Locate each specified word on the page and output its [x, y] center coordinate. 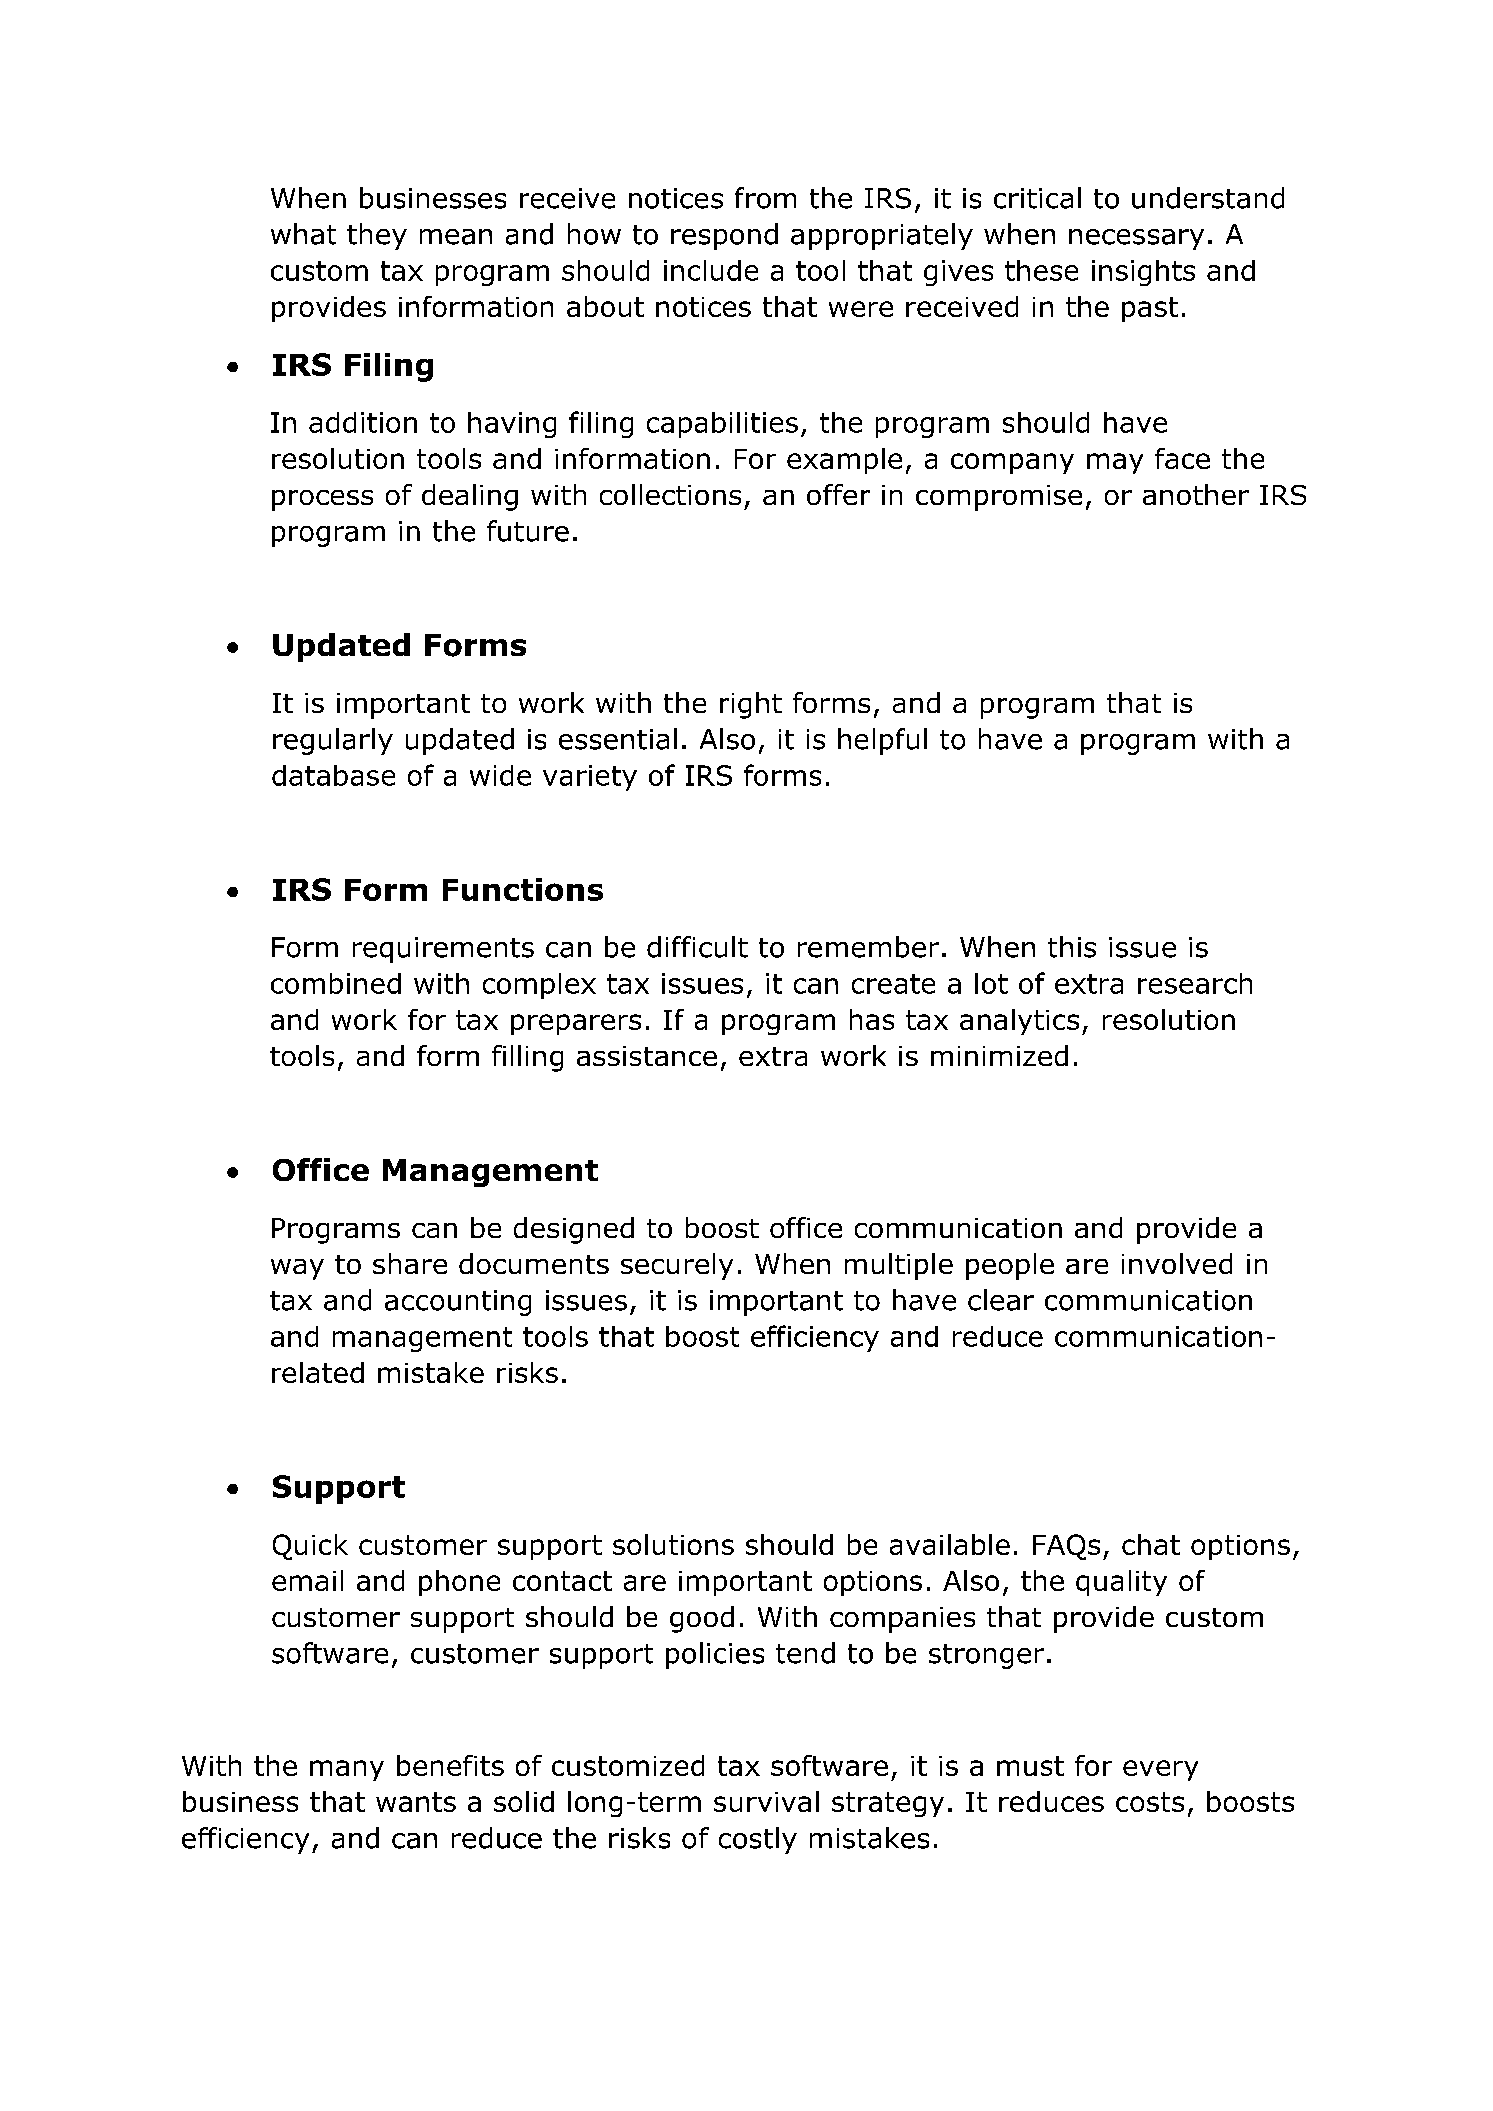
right [751, 705]
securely [677, 1266]
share [410, 1263]
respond [724, 236]
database [333, 775]
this [1072, 947]
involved [1177, 1263]
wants [416, 1802]
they [377, 236]
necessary [1136, 239]
